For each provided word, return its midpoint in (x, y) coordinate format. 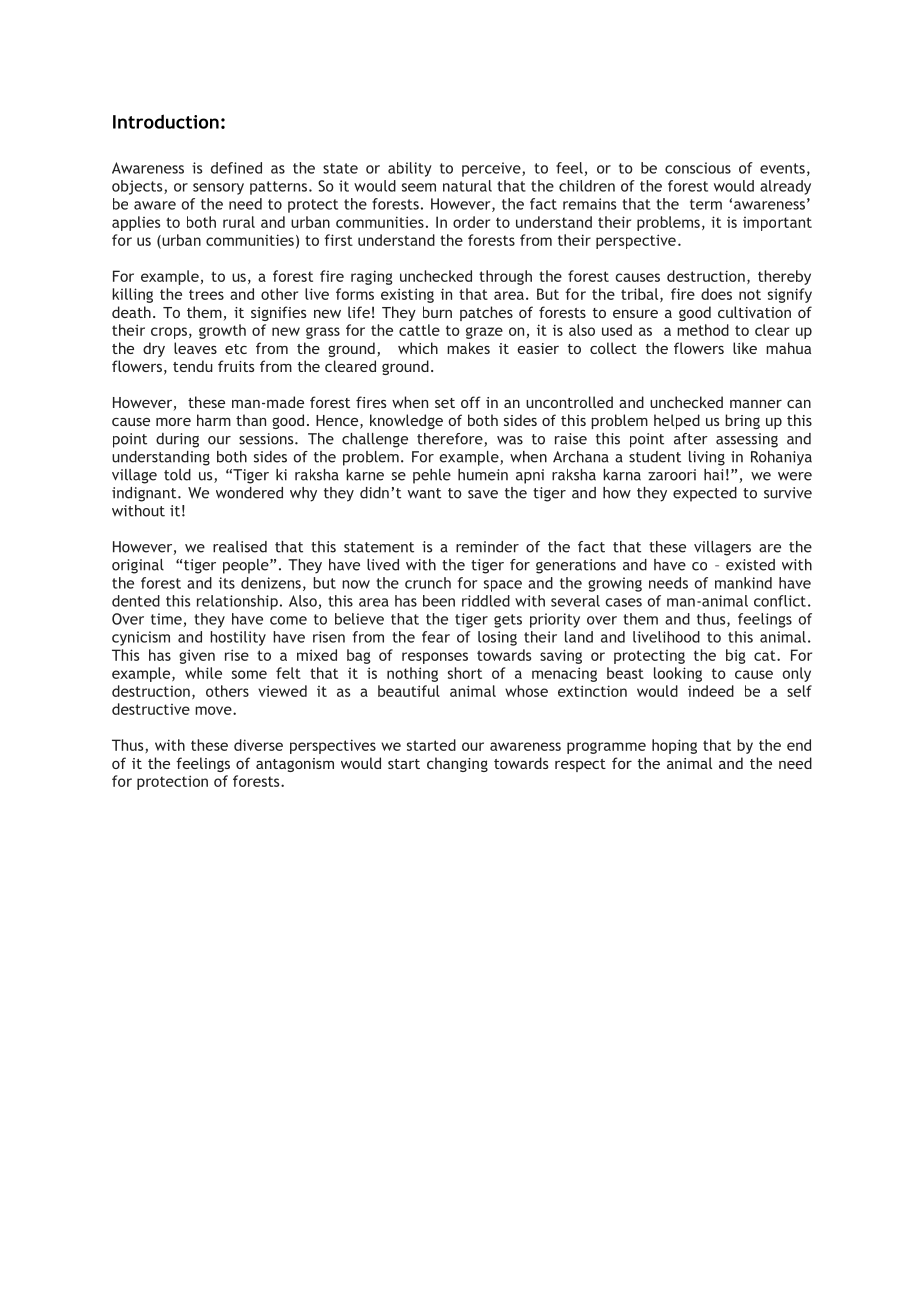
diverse (258, 745)
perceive (492, 169)
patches (486, 313)
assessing (747, 440)
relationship (237, 602)
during (177, 440)
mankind (743, 583)
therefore (451, 440)
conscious (698, 168)
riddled (486, 601)
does (716, 294)
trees (206, 294)
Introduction (166, 121)
